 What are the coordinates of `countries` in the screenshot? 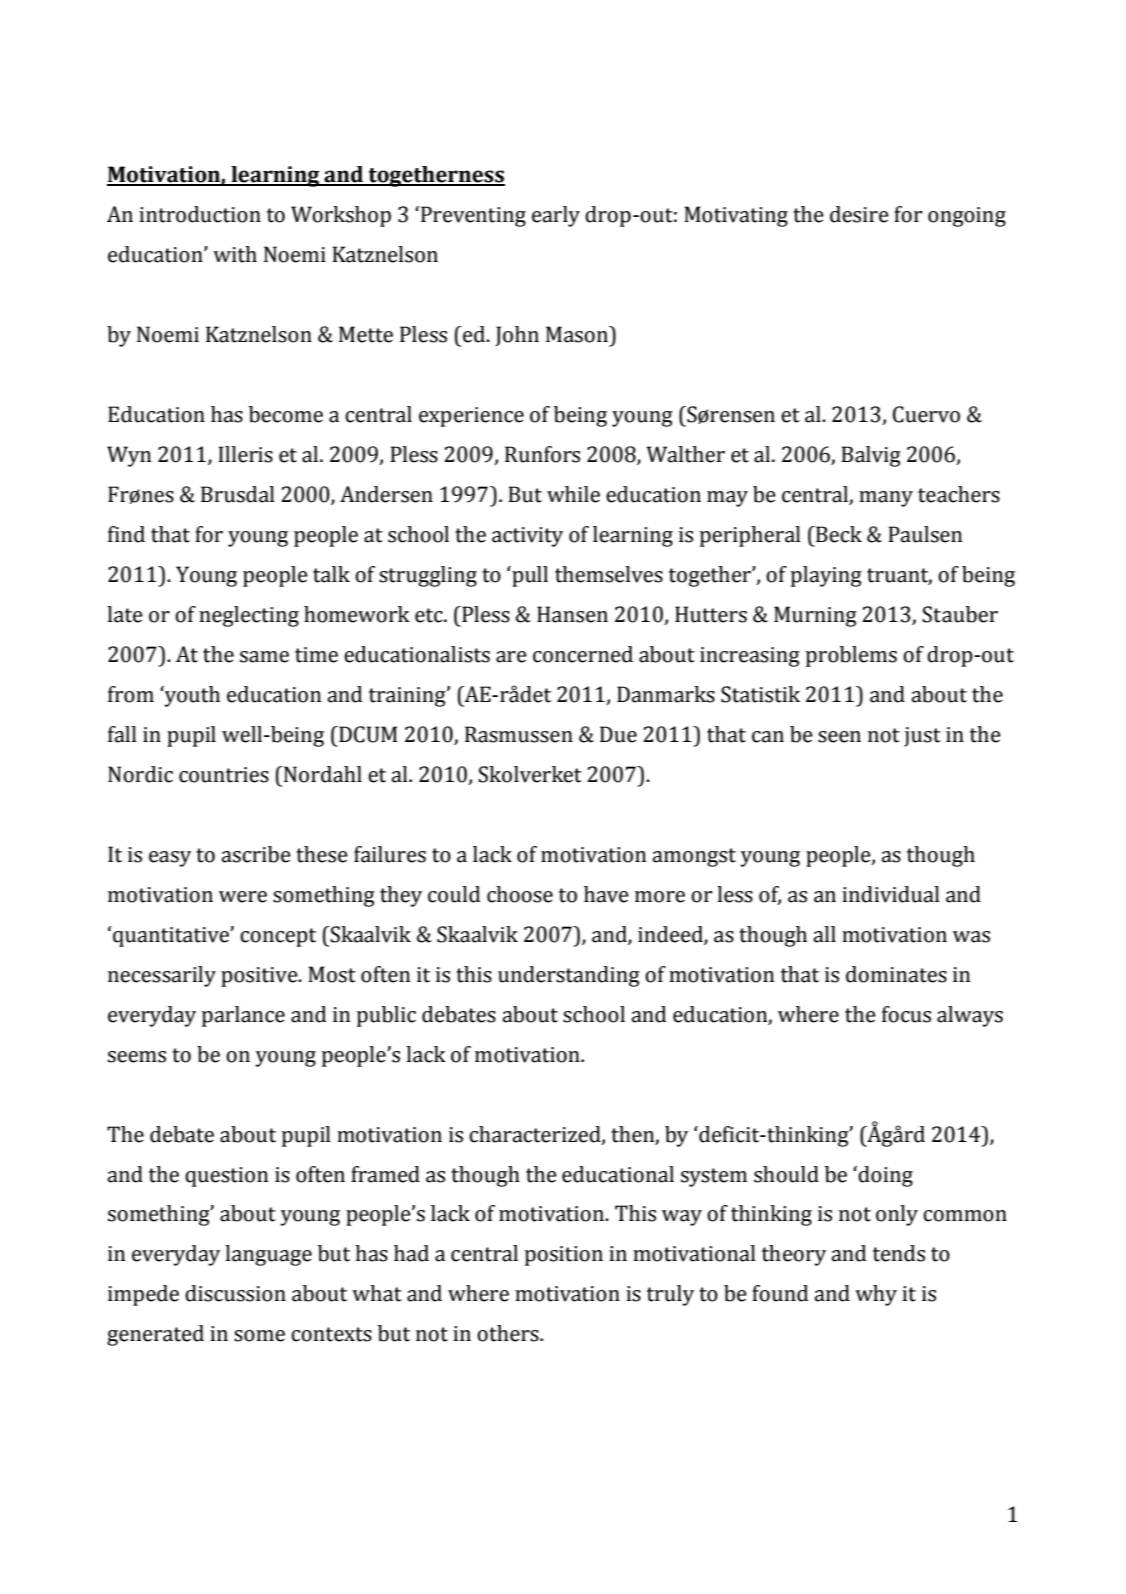 It's located at (224, 775).
